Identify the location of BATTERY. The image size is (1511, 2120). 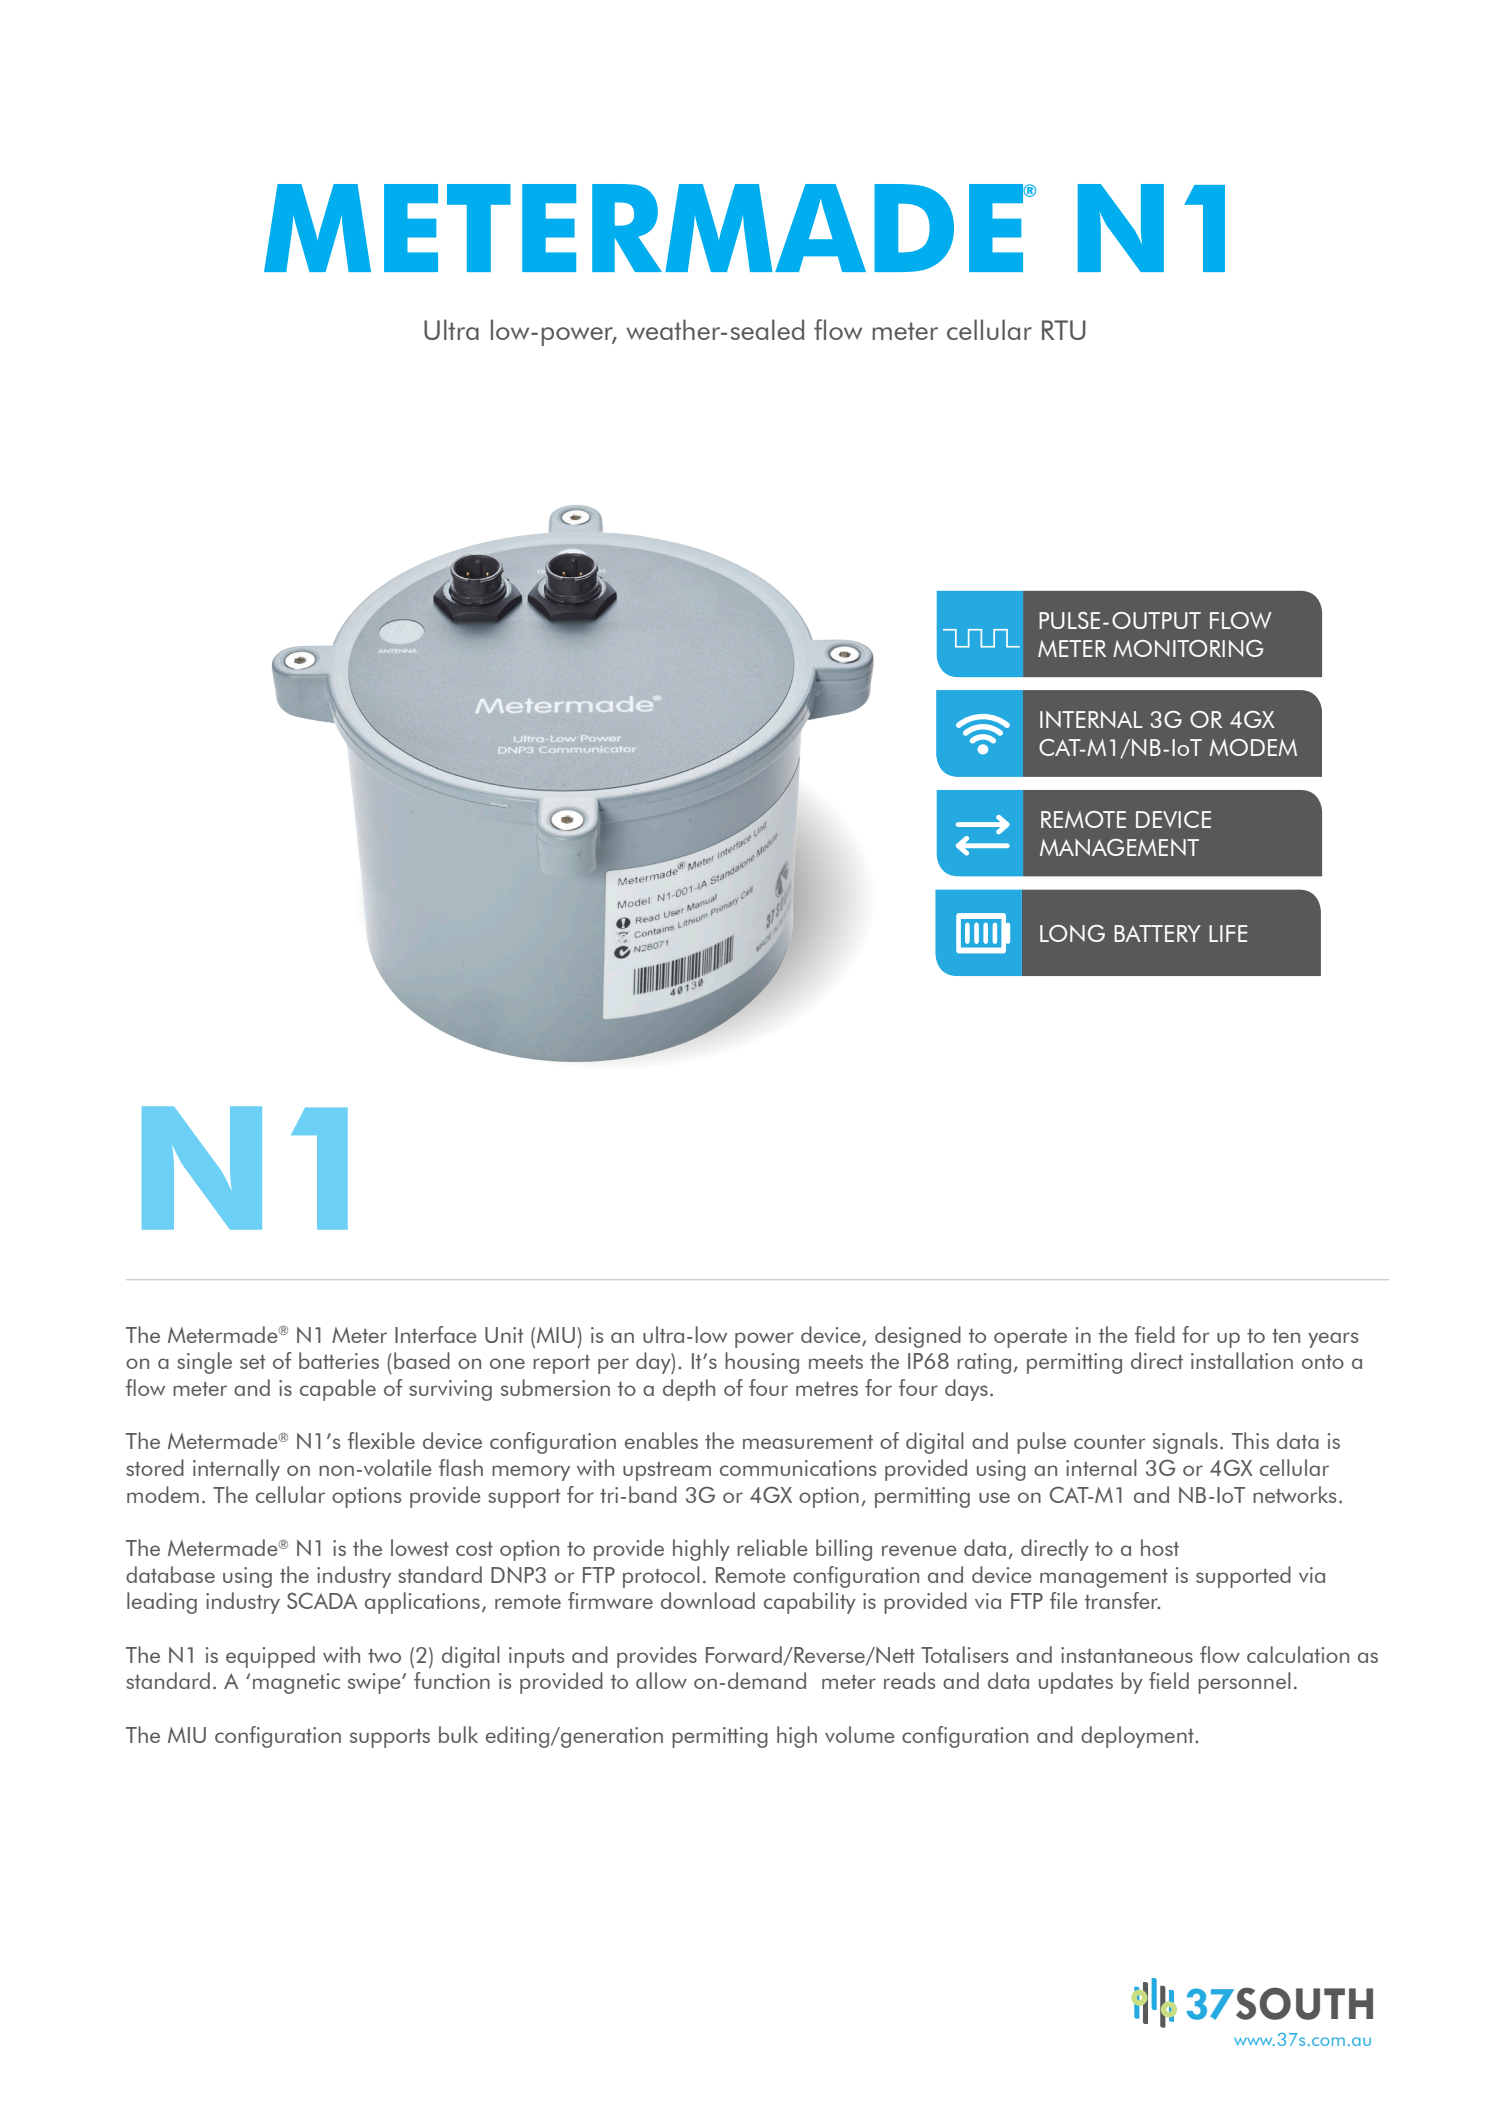
(1157, 933).
